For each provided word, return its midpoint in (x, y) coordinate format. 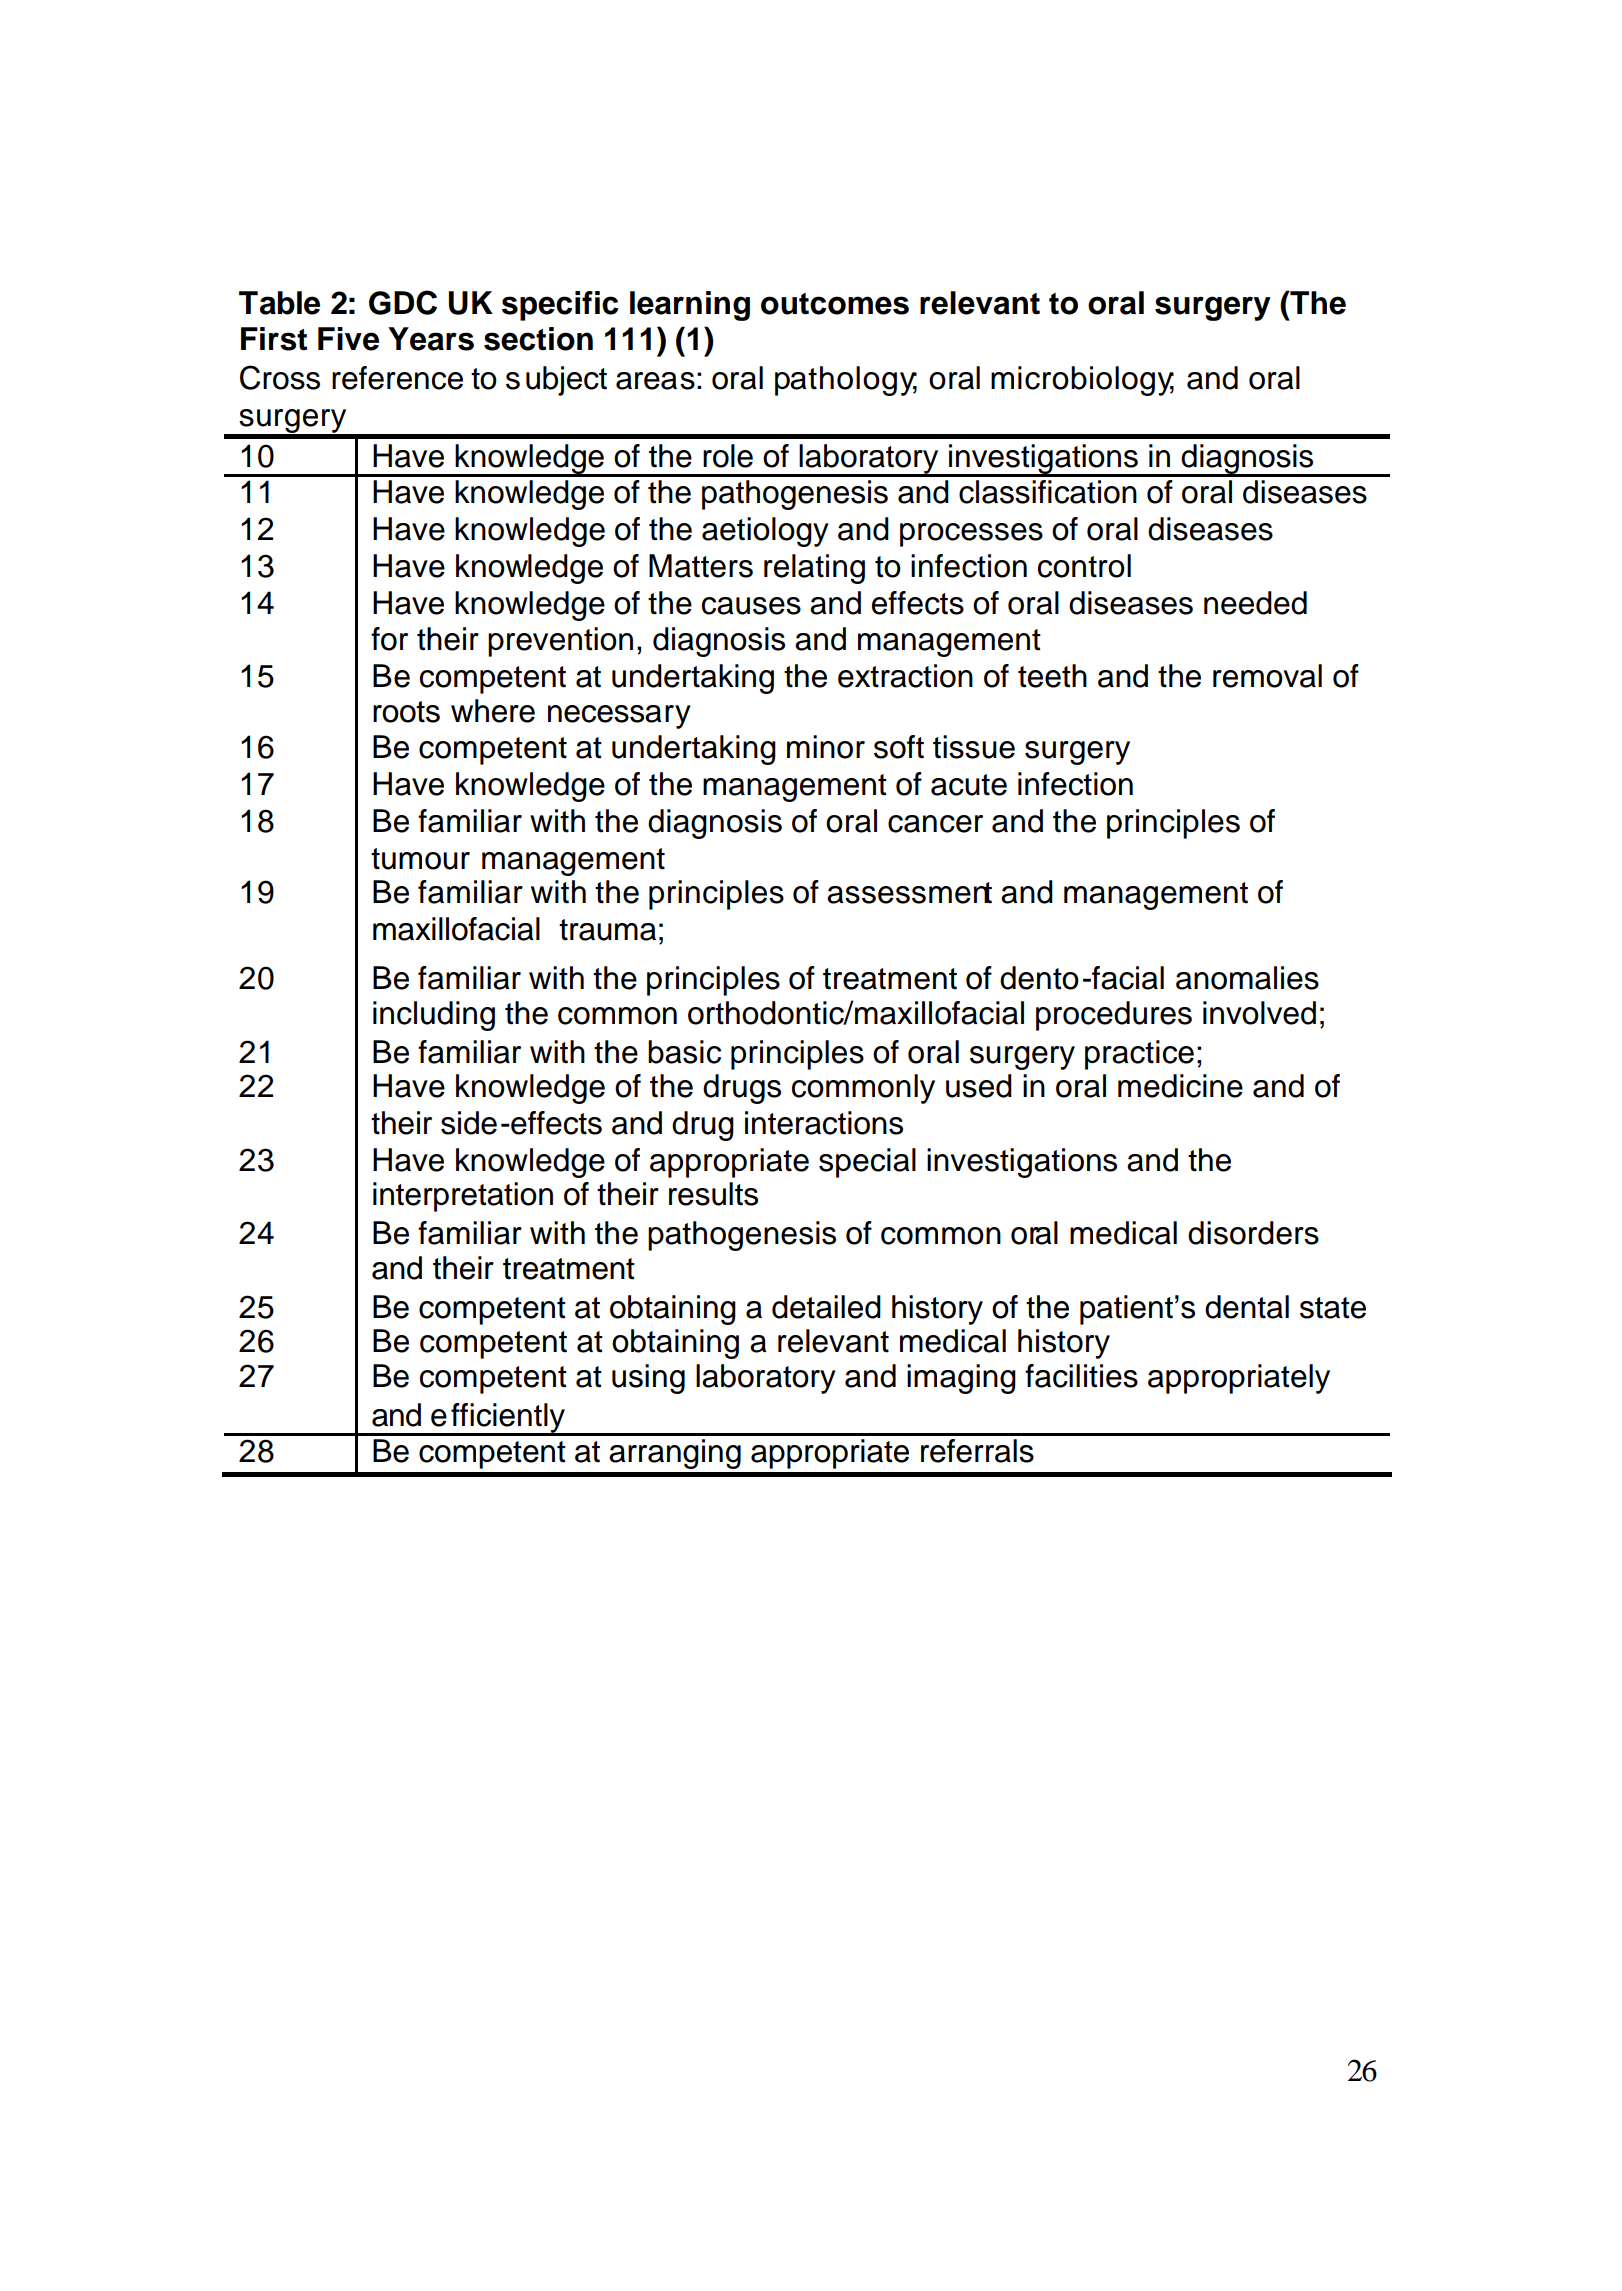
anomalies (1247, 978)
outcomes (835, 304)
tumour (420, 859)
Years (431, 339)
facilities (1081, 1376)
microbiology (1082, 381)
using (648, 1379)
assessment (909, 893)
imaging (961, 1379)
